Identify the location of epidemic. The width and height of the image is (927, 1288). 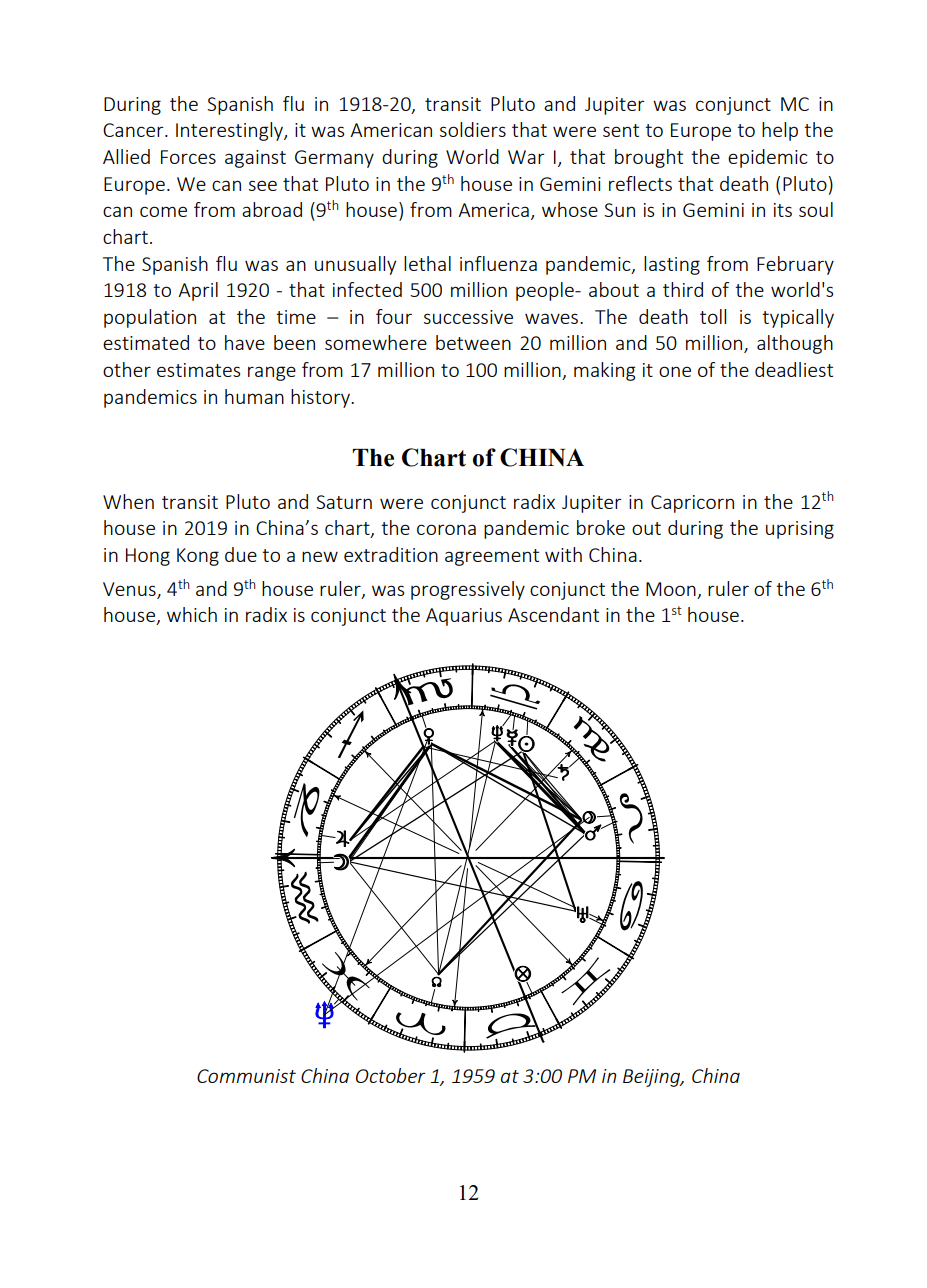
(768, 158).
